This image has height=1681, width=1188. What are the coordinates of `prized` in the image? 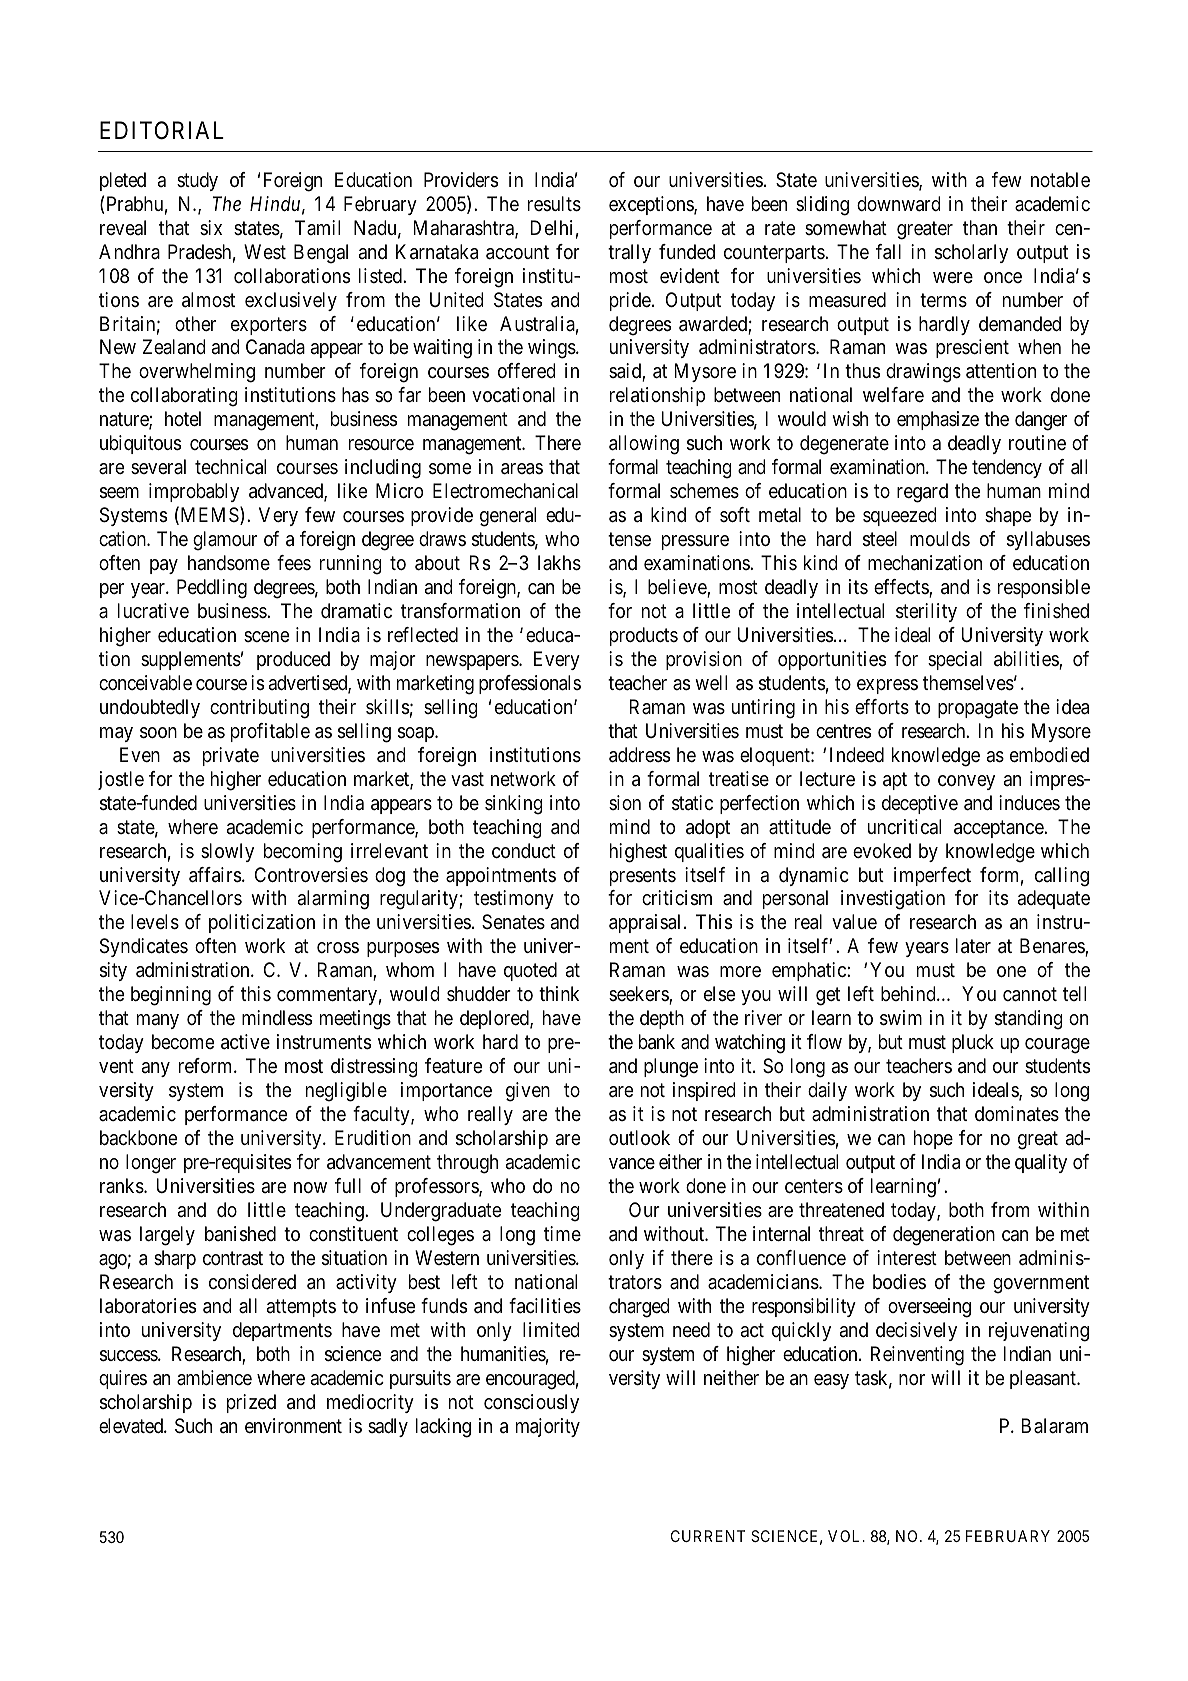 It's located at (251, 1403).
